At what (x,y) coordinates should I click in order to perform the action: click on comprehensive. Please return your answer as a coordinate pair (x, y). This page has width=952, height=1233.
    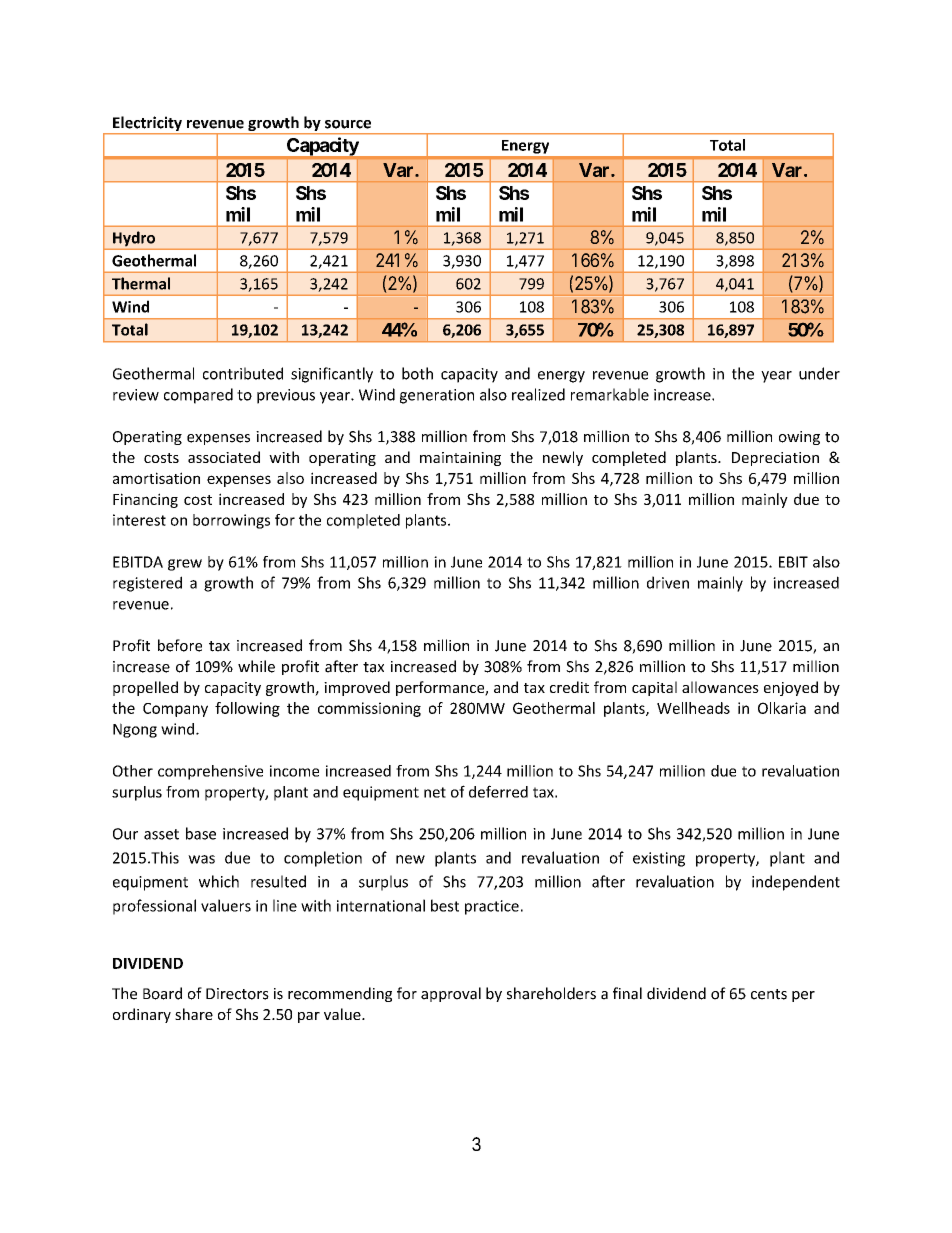
    Looking at the image, I should click on (210, 772).
